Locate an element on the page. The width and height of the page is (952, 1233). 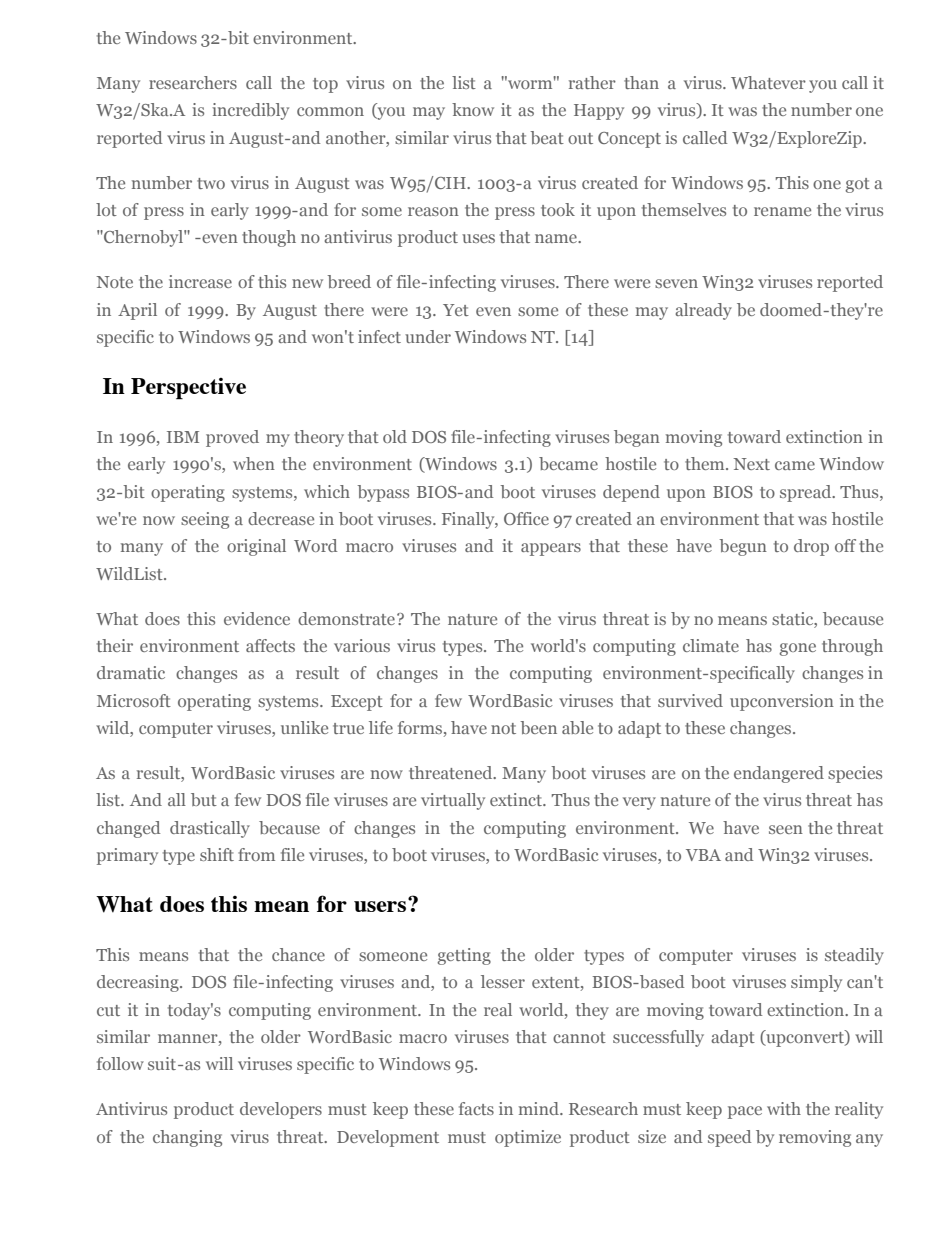
but is located at coordinates (204, 799).
